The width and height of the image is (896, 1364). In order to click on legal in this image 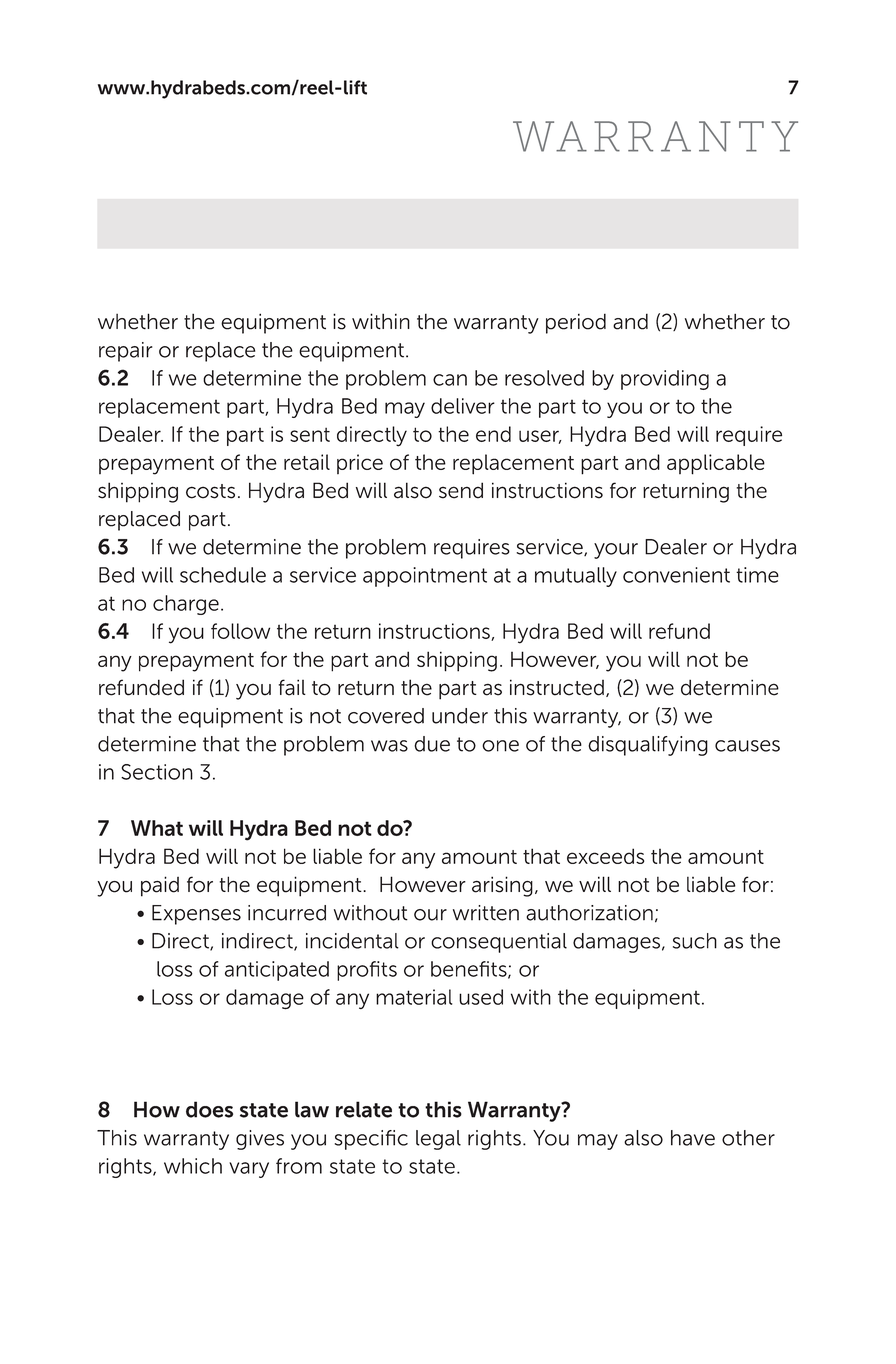, I will do `click(438, 1140)`.
